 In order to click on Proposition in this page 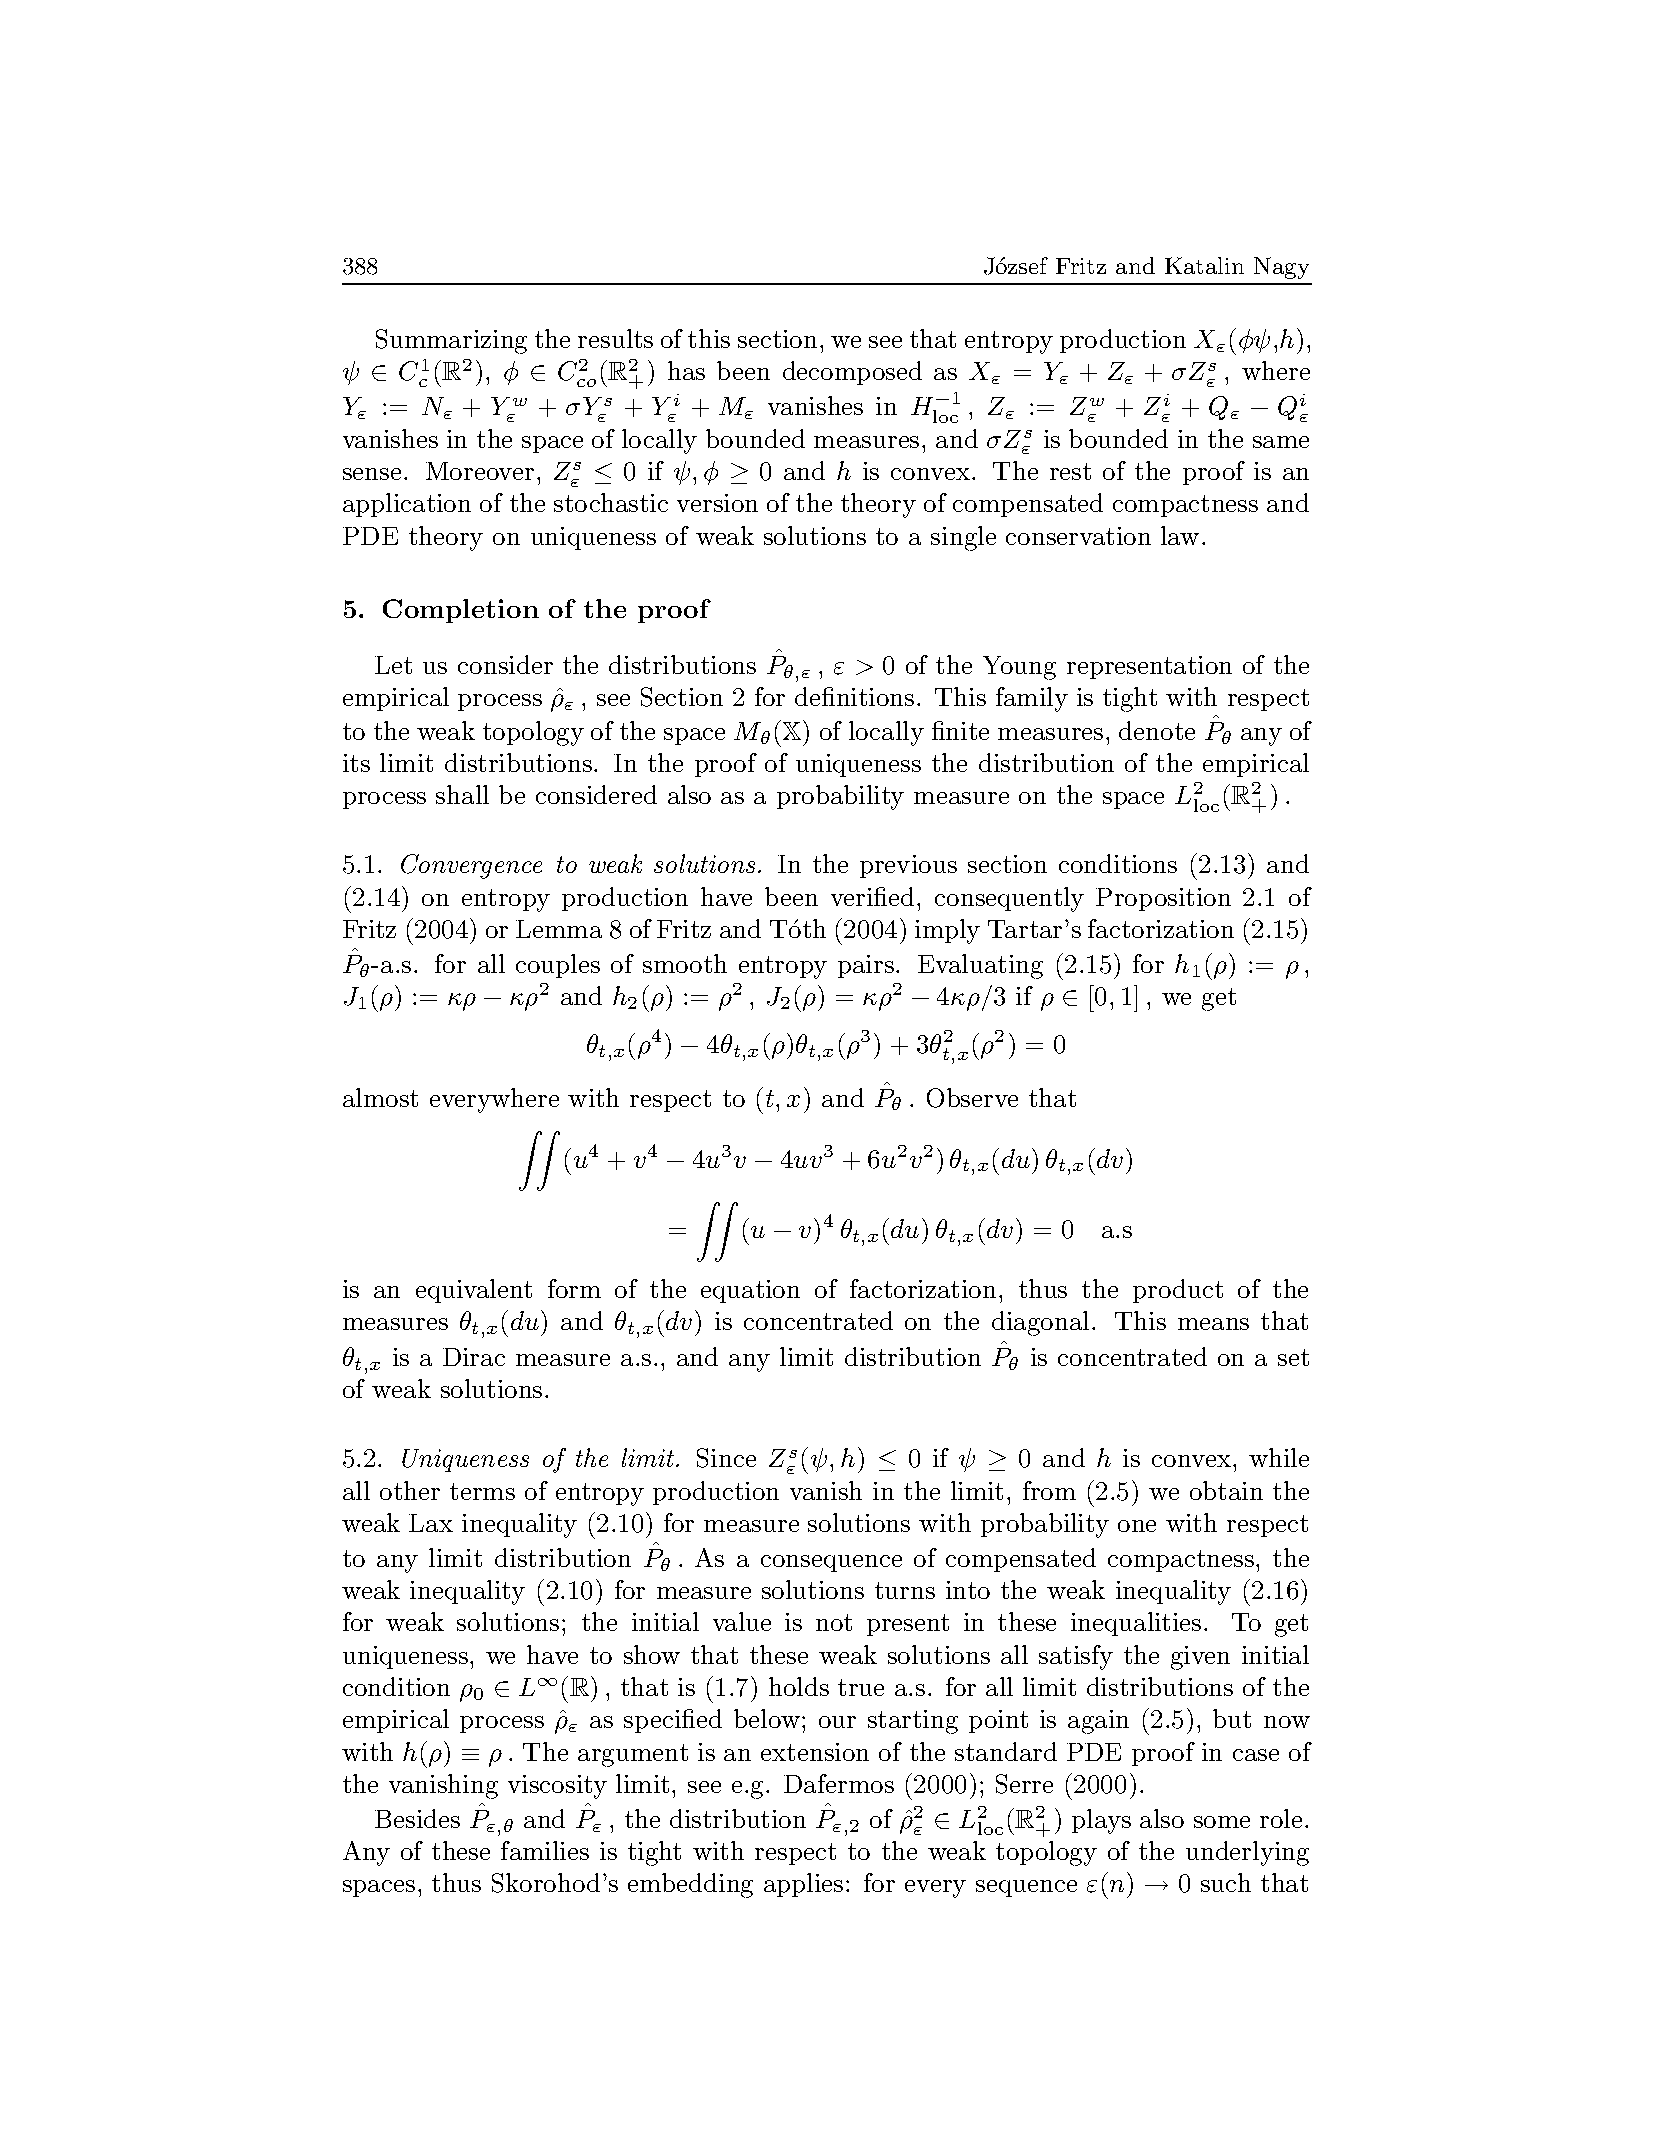, I will do `click(1163, 899)`.
